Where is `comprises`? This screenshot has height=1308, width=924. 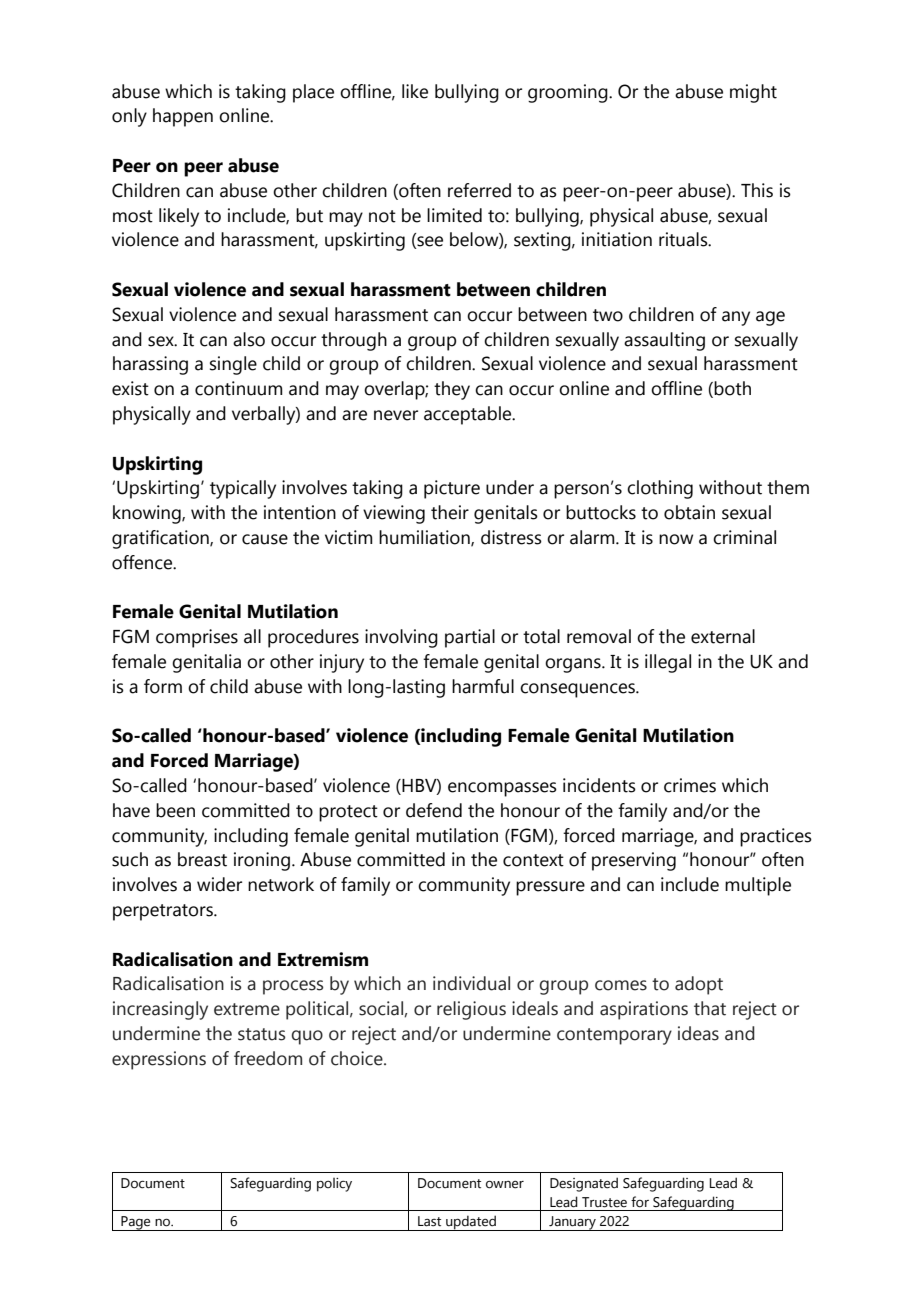 comprises is located at coordinates (197, 638).
